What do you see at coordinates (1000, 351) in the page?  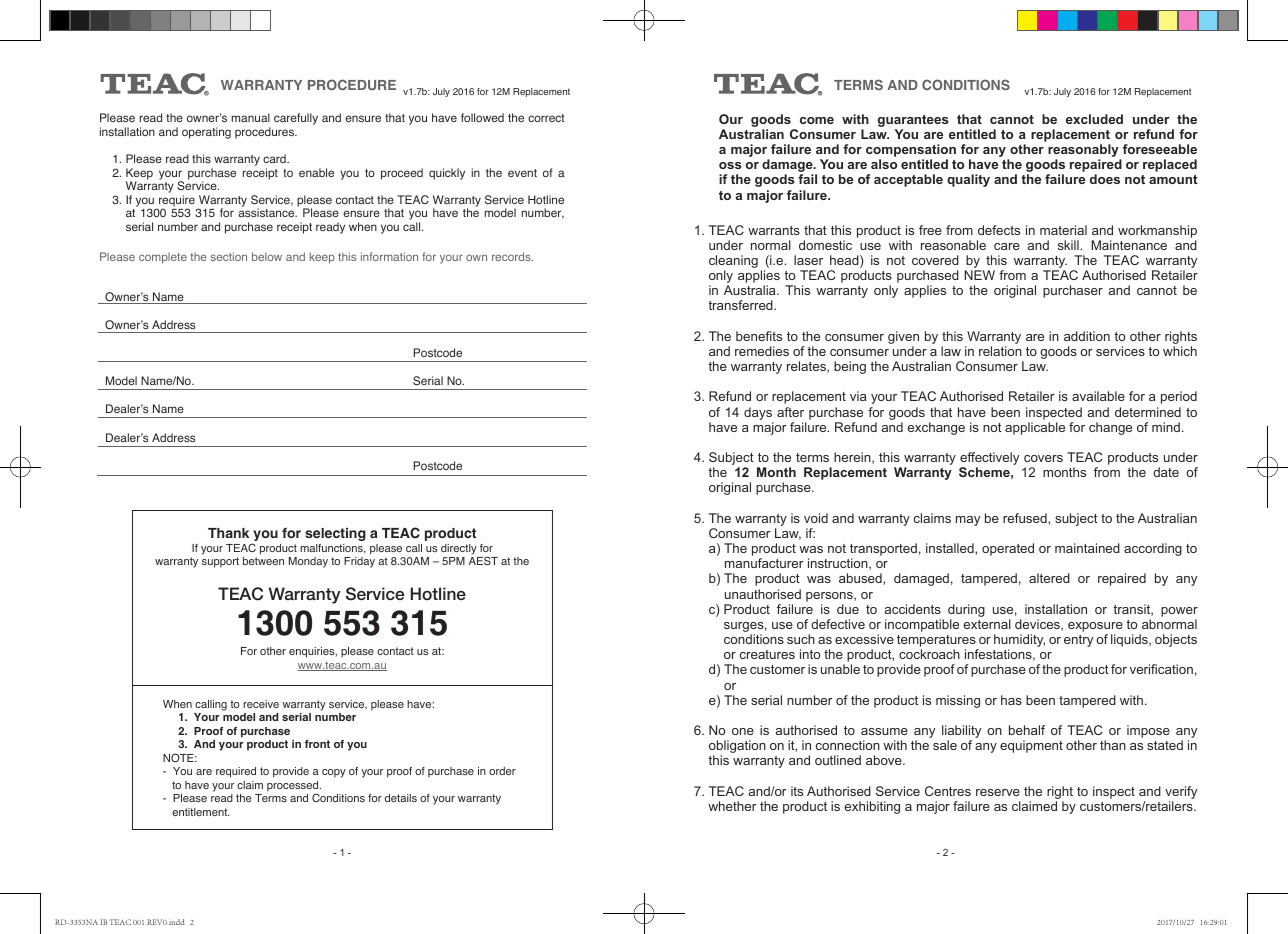 I see `relation` at bounding box center [1000, 351].
